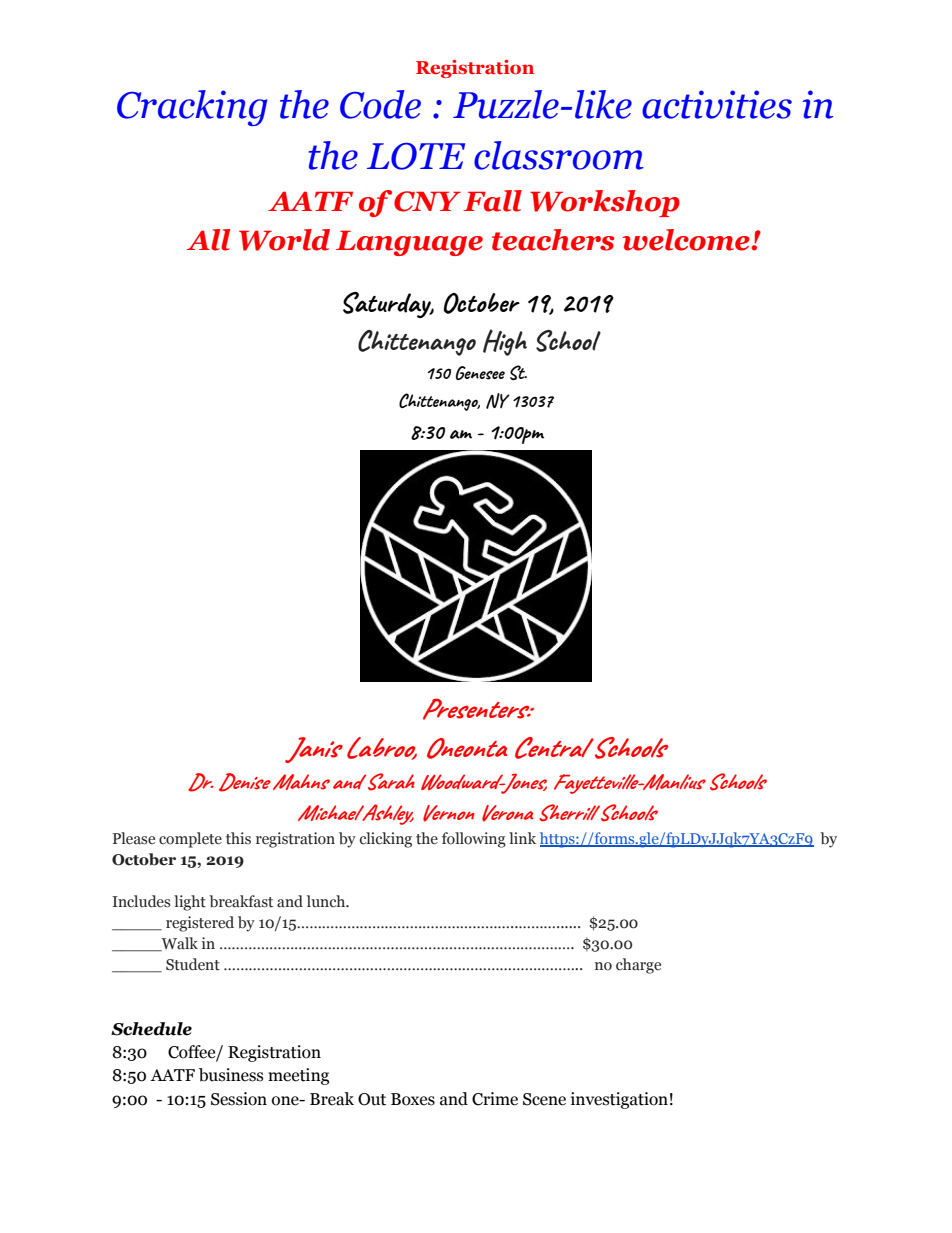 This screenshot has height=1233, width=952. I want to click on Cracking, so click(192, 108).
